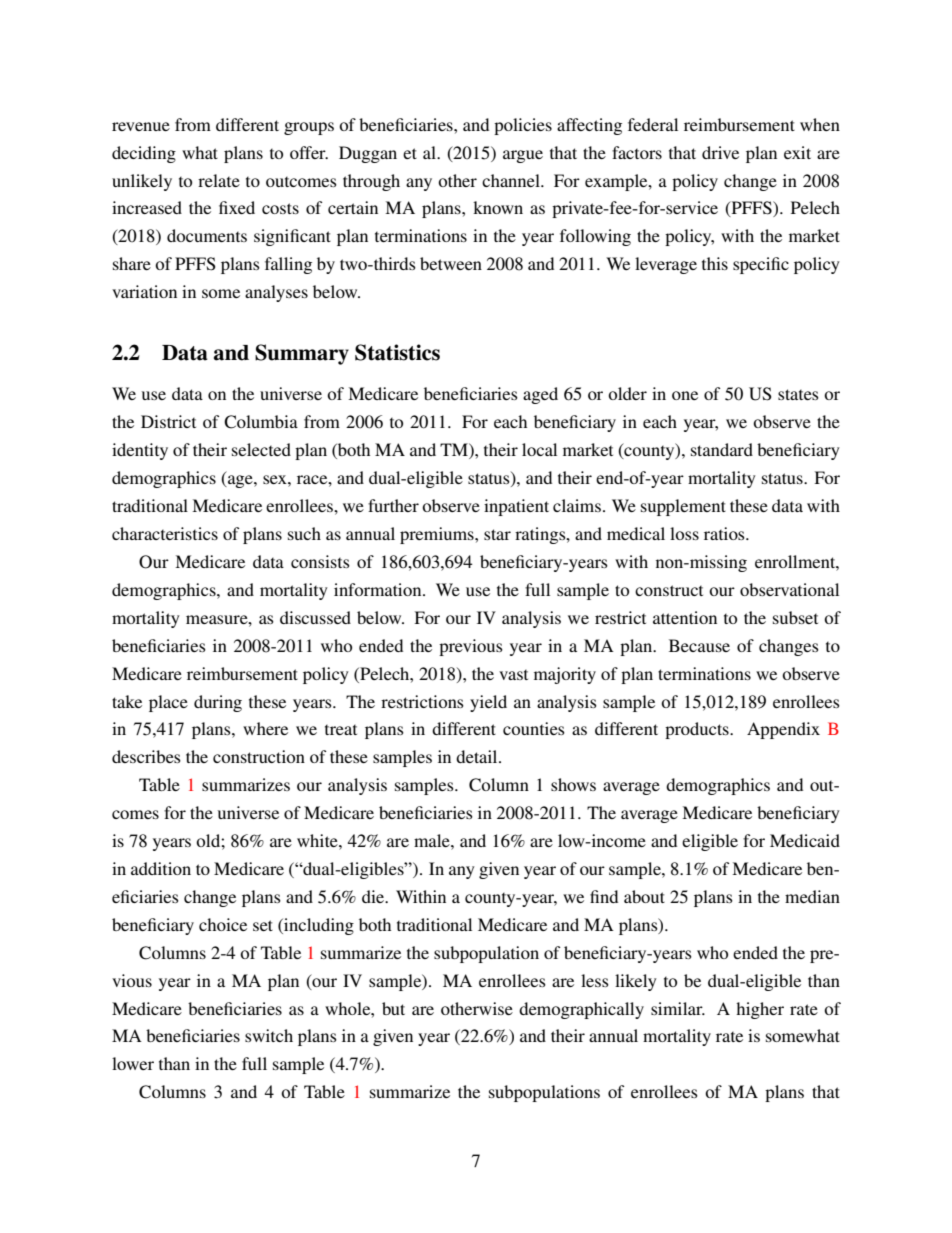 The image size is (952, 1233). What do you see at coordinates (523, 156) in the image?
I see `argue` at bounding box center [523, 156].
